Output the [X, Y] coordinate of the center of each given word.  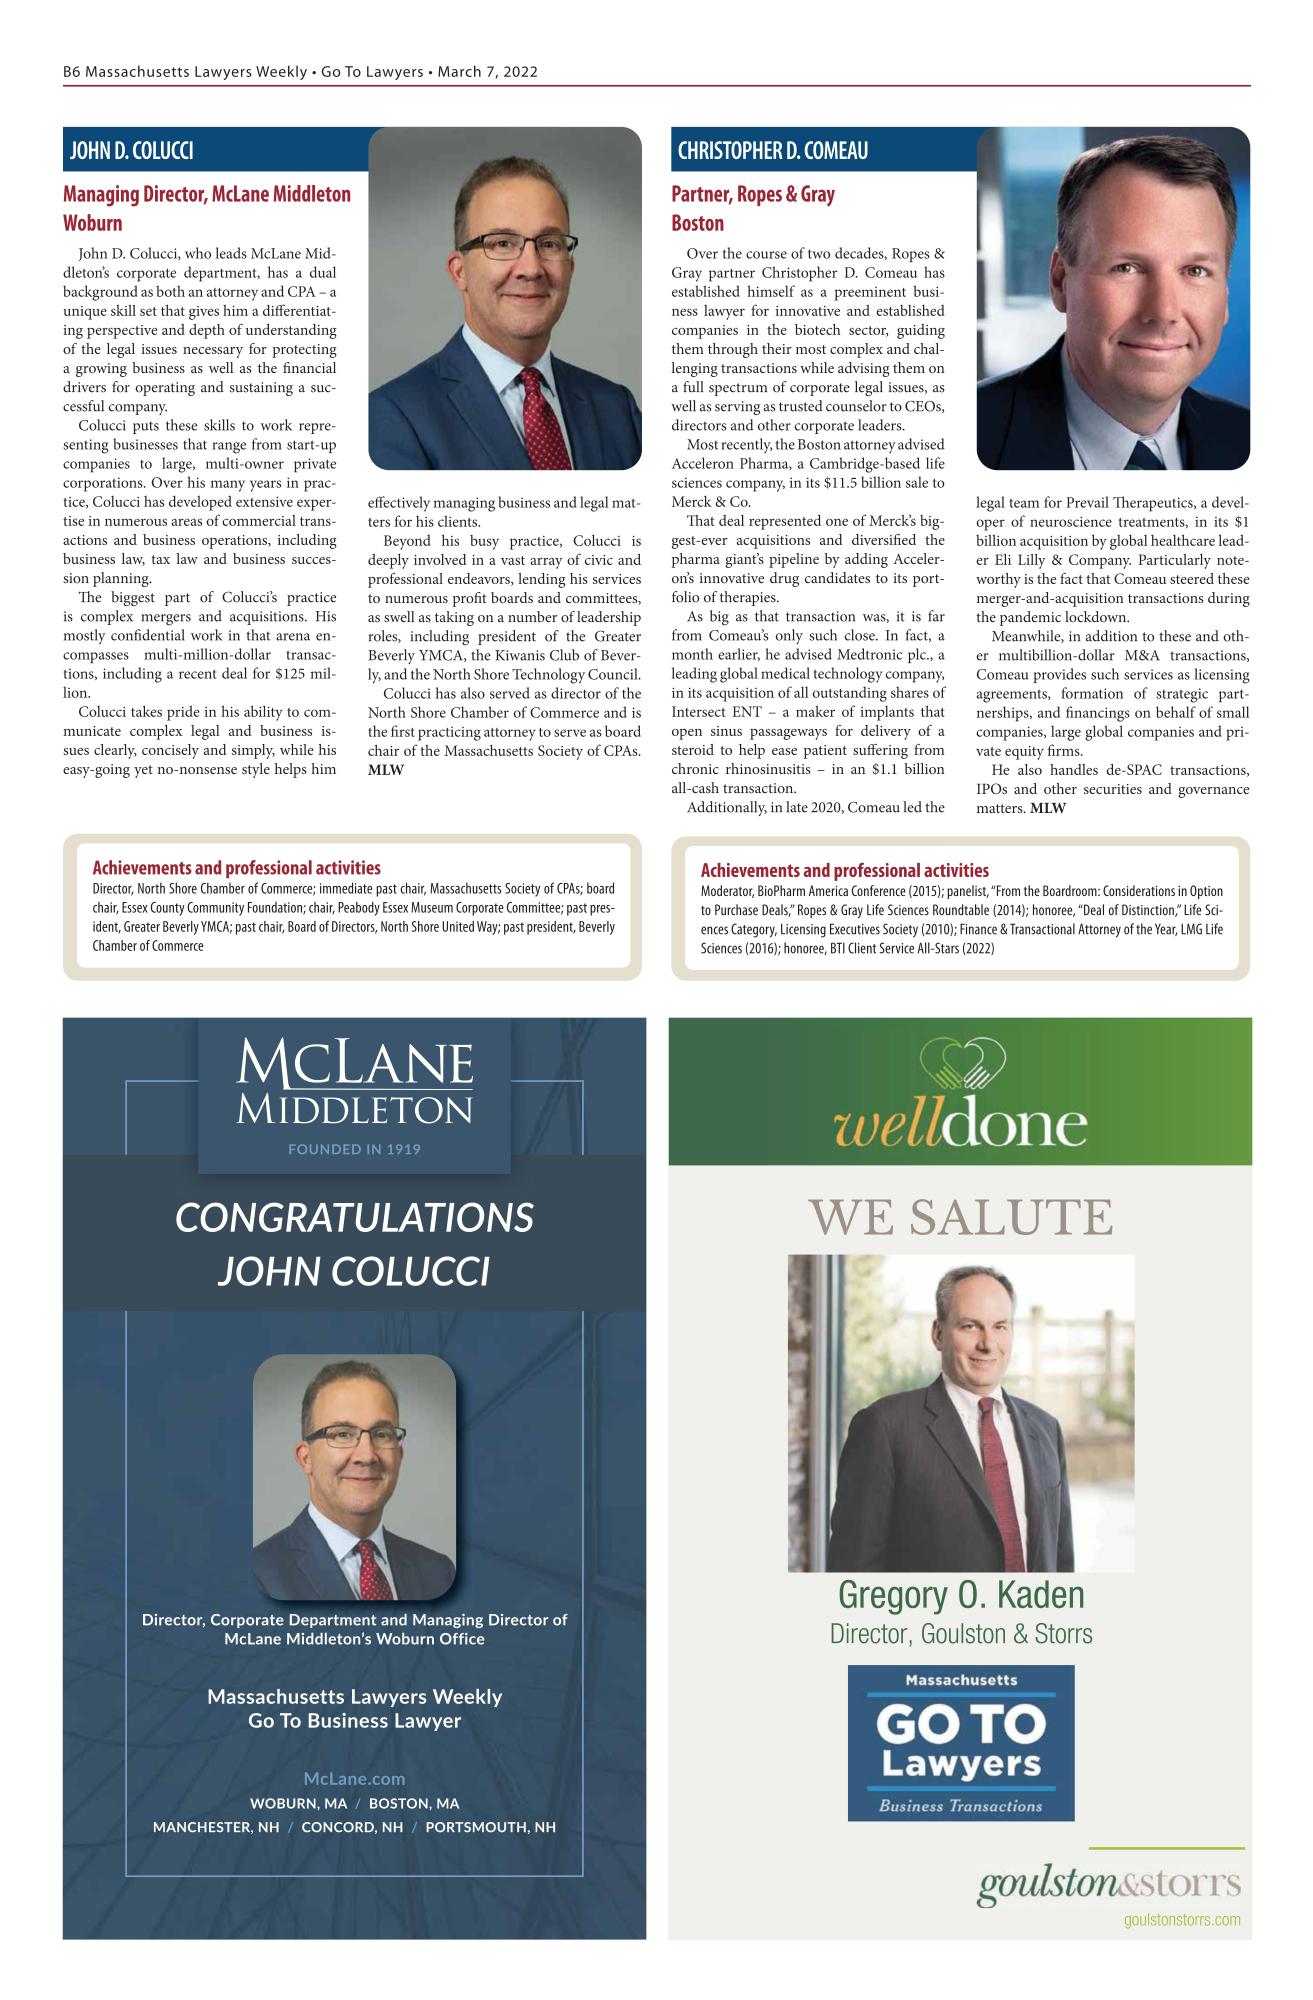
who [198, 253]
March [459, 71]
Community [215, 909]
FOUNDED [325, 1149]
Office [462, 1639]
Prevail [1087, 502]
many [228, 486]
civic [599, 560]
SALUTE [1011, 1217]
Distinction [1149, 910]
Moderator [727, 891]
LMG [1191, 929]
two [819, 254]
